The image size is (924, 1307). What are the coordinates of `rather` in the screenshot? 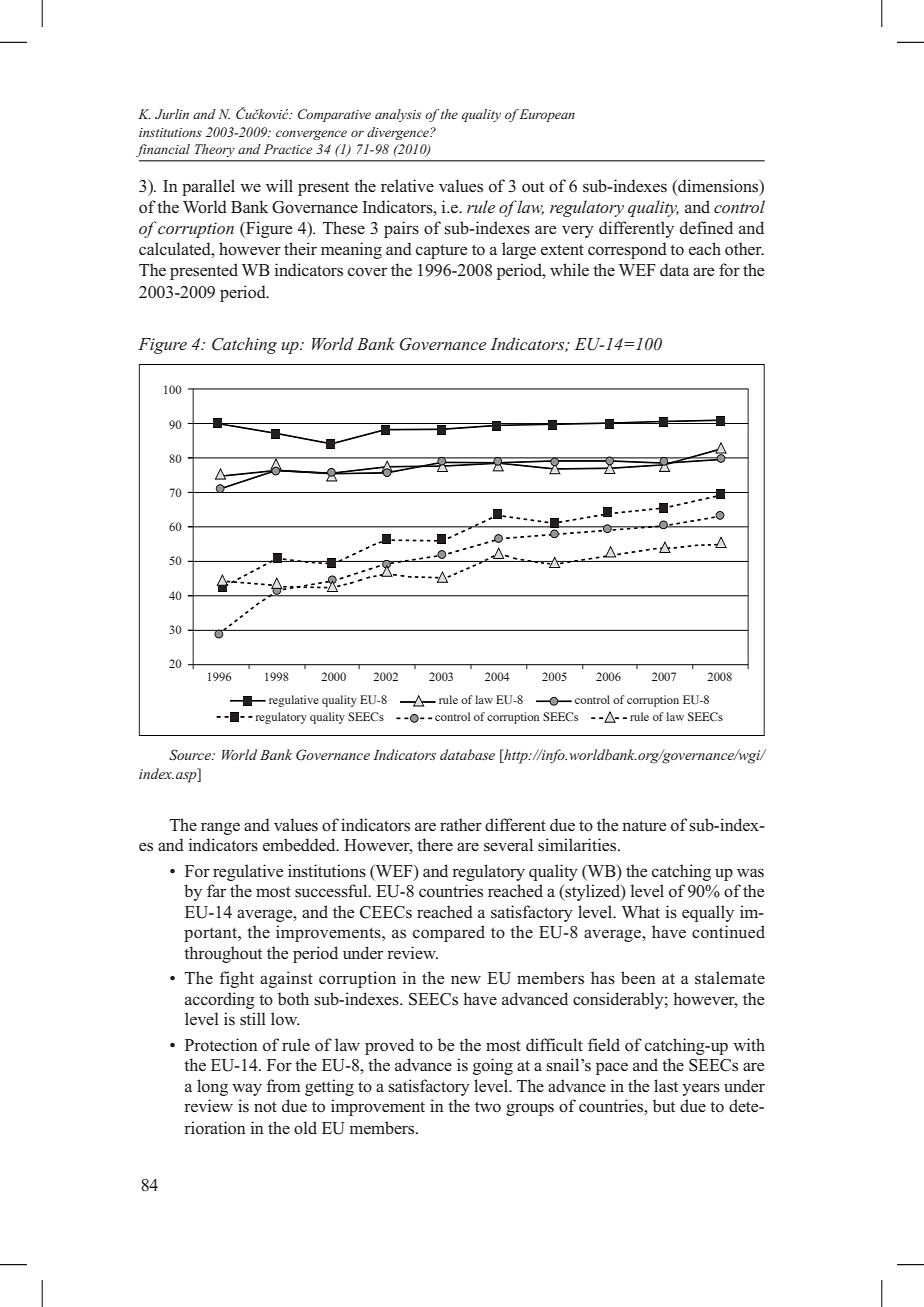 It's located at (461, 824).
